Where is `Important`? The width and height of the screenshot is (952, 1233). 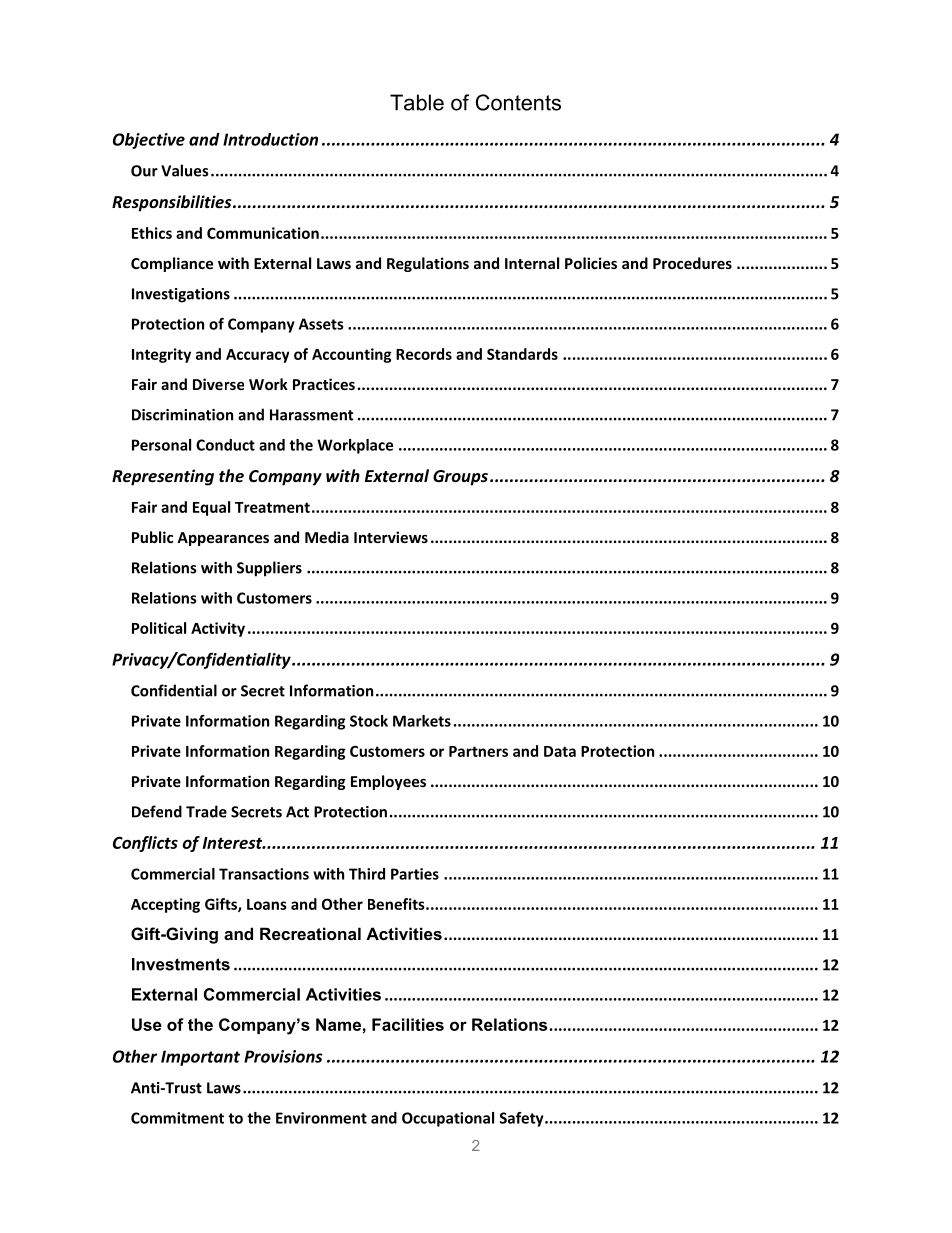 Important is located at coordinates (200, 1058).
